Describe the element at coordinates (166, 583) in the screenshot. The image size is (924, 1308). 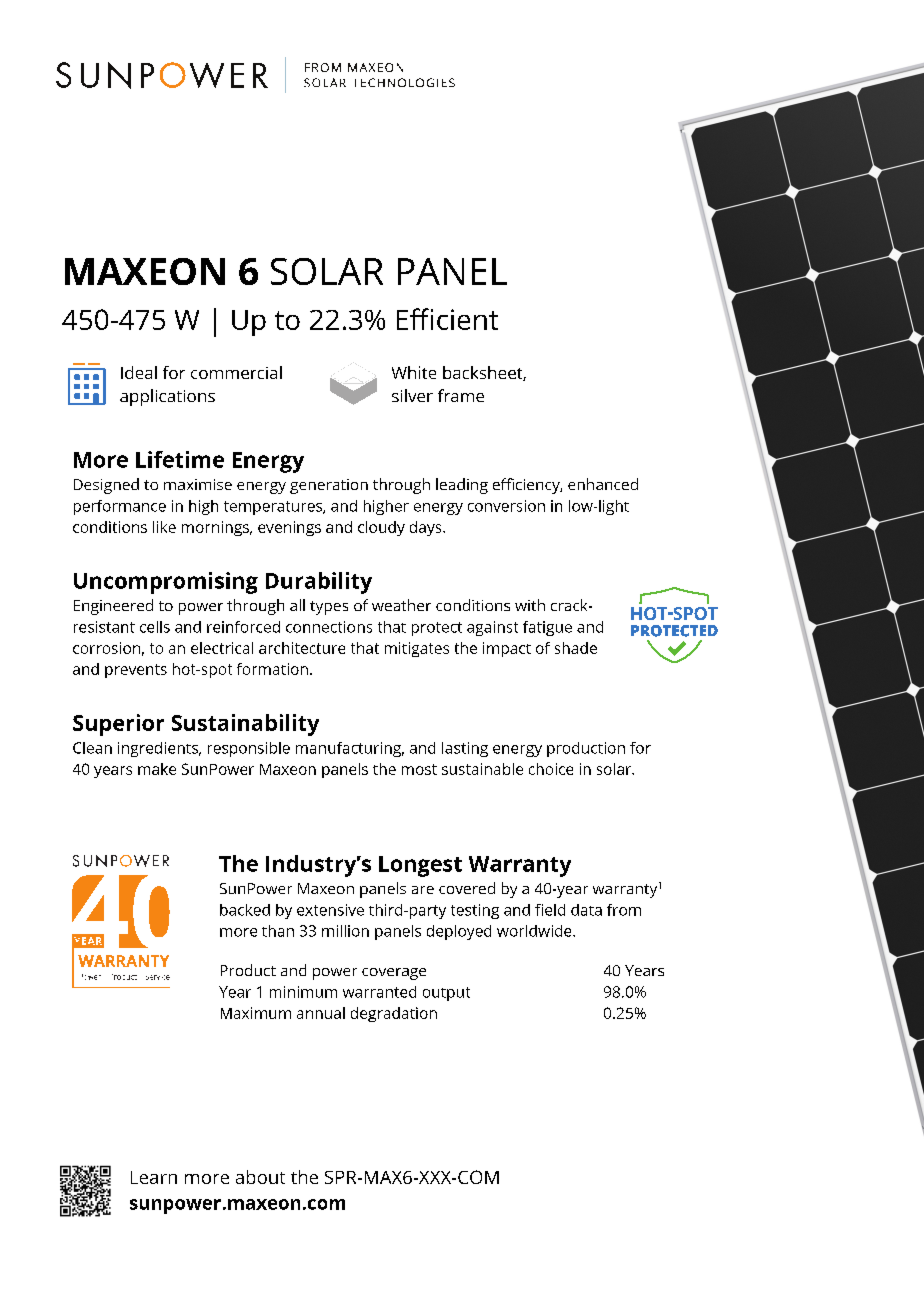
I see `Uncompromising` at that location.
